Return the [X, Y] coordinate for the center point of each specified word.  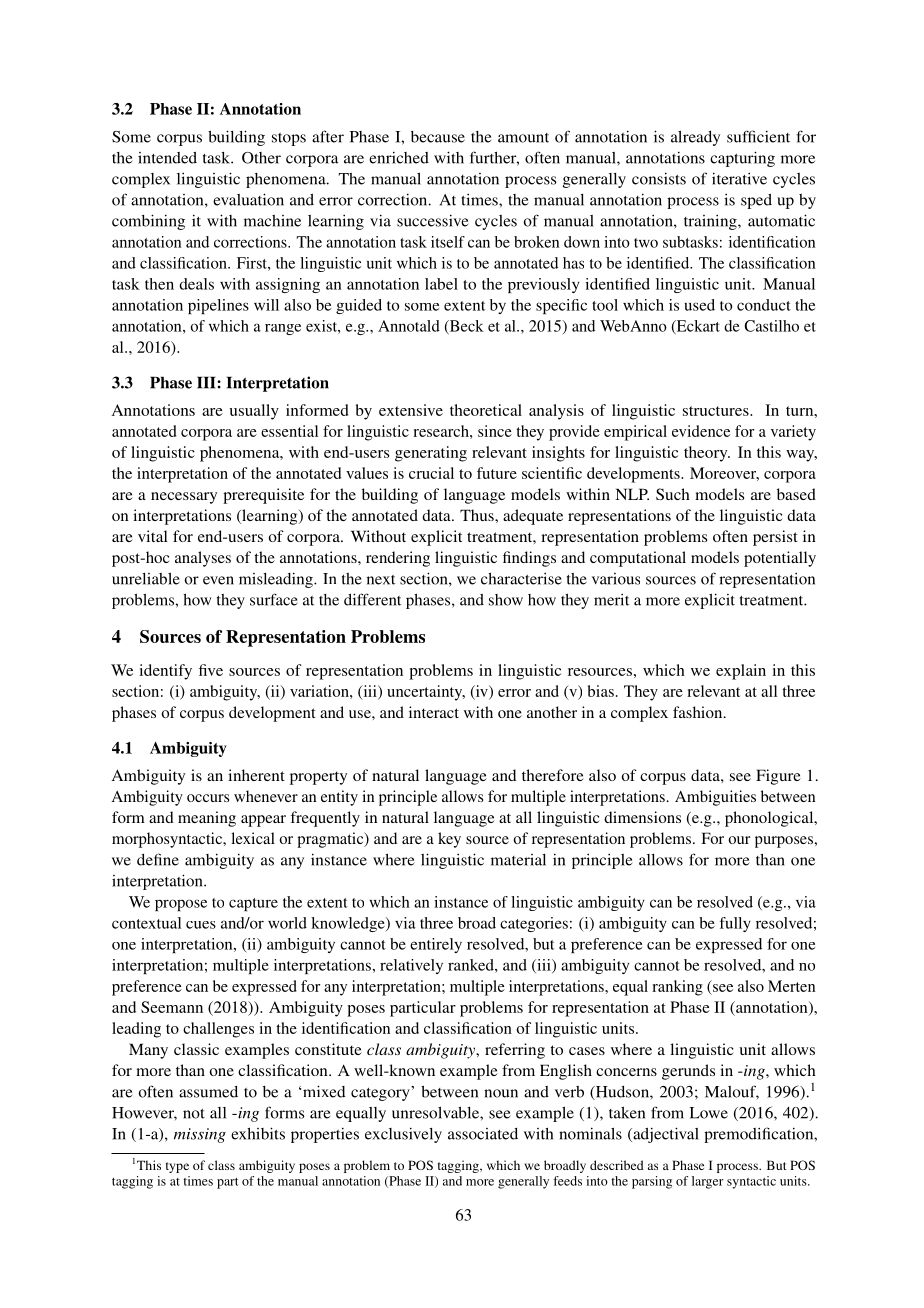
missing [200, 1135]
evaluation [248, 199]
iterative [739, 178]
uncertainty [426, 693]
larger [708, 1182]
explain [741, 672]
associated [483, 1134]
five [211, 670]
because [438, 137]
